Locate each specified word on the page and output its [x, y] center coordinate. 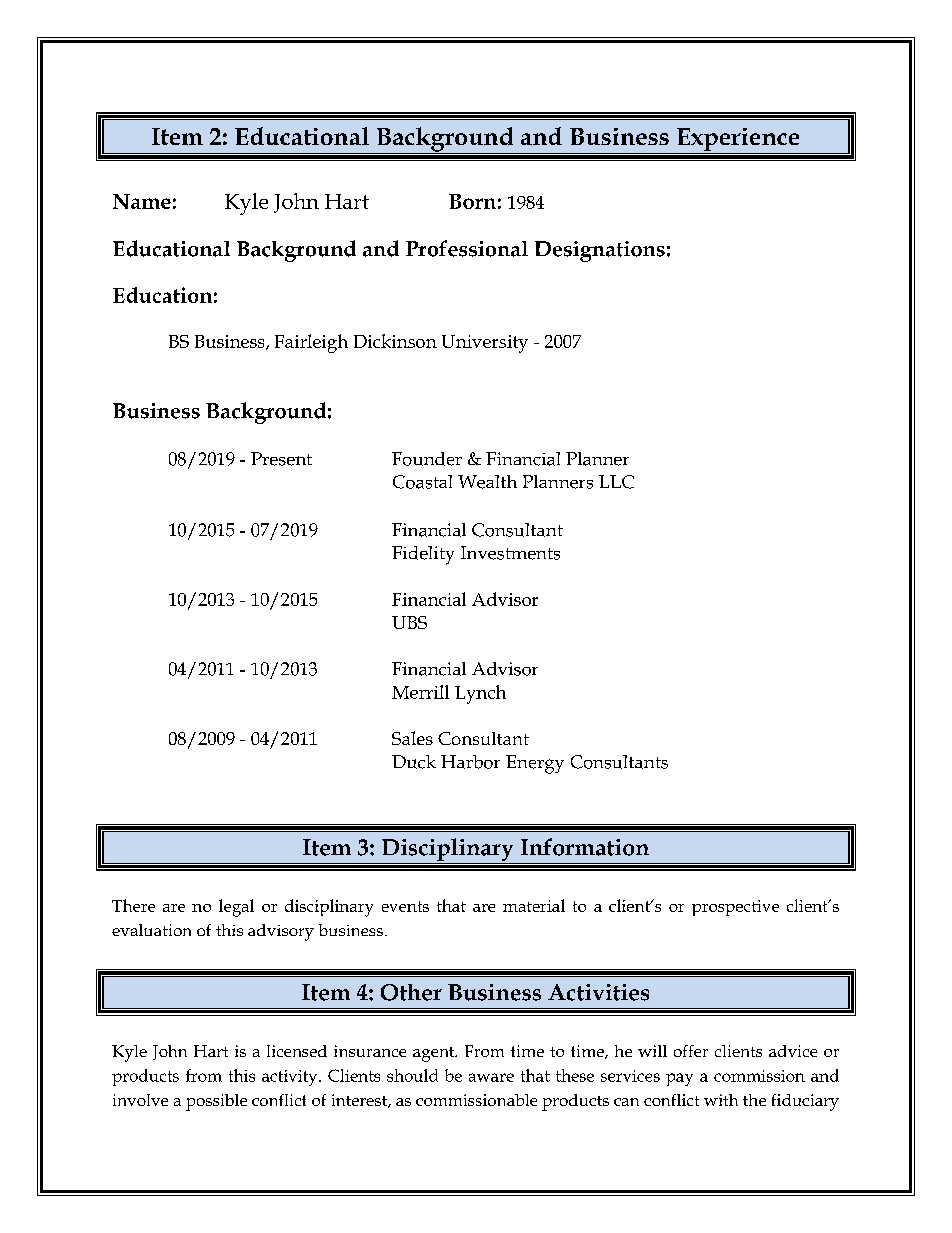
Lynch [480, 694]
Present [281, 459]
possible [216, 1102]
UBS [409, 622]
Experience [738, 141]
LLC [616, 482]
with [721, 1100]
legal [236, 908]
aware [491, 1077]
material [534, 905]
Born [472, 201]
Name [142, 201]
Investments [510, 553]
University [485, 344]
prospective [735, 908]
